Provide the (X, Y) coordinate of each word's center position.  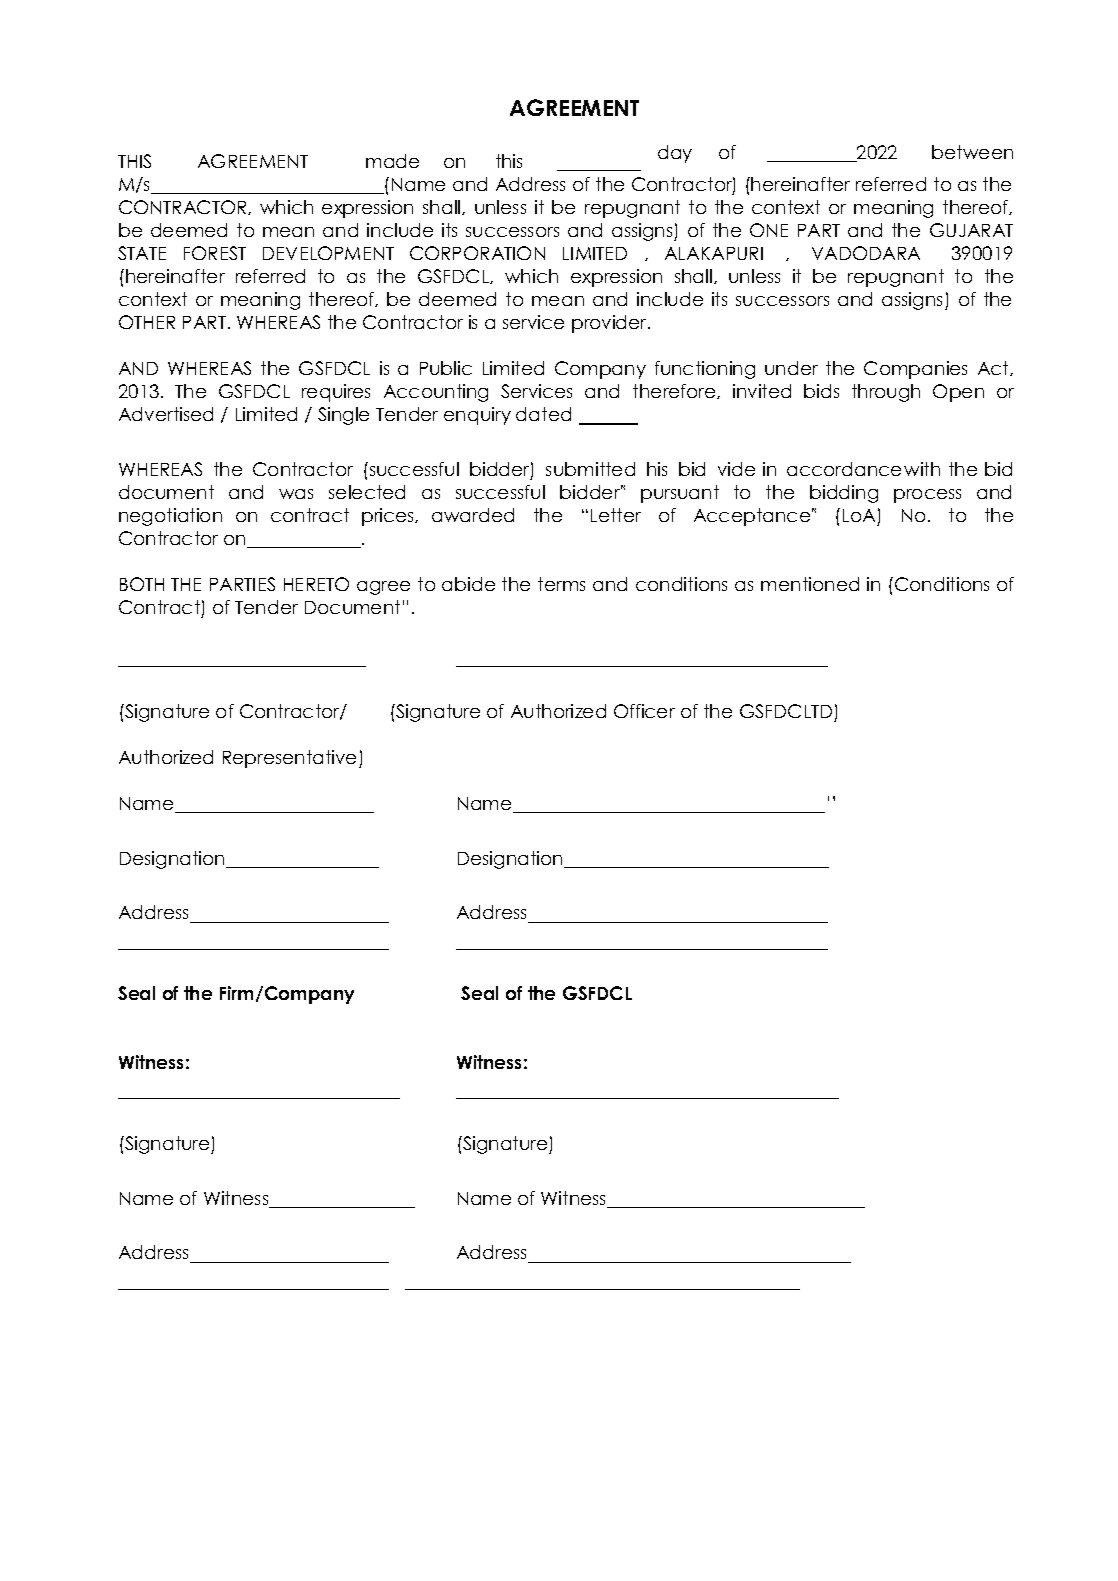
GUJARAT (971, 230)
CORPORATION (477, 253)
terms (561, 584)
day (675, 154)
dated (543, 414)
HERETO (316, 584)
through (886, 393)
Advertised (166, 414)
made (392, 161)
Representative (291, 759)
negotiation (170, 517)
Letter (616, 515)
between (972, 152)
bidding (844, 494)
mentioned (810, 584)
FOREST (215, 253)
